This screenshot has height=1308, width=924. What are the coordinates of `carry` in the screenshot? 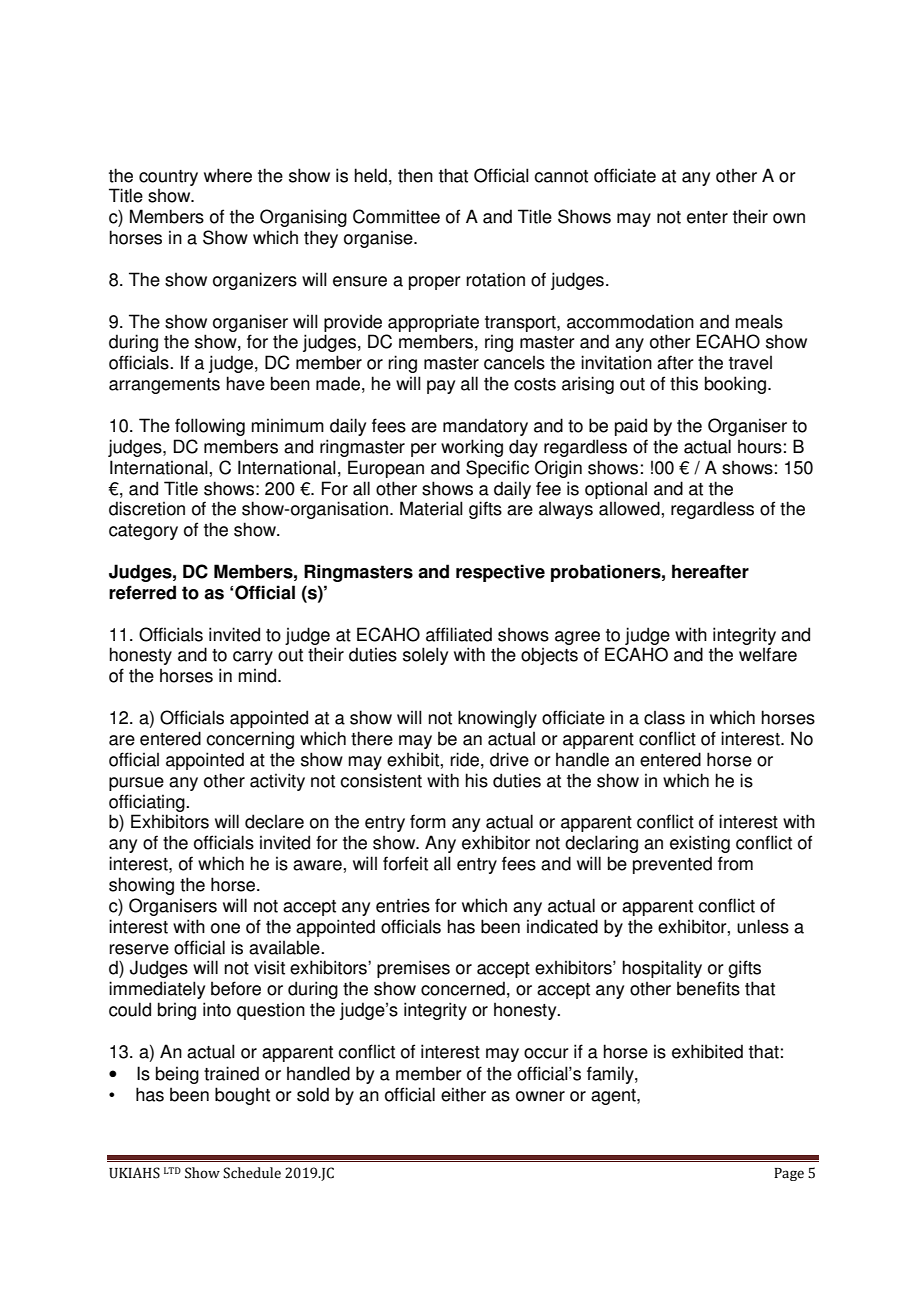 It's located at (253, 658).
